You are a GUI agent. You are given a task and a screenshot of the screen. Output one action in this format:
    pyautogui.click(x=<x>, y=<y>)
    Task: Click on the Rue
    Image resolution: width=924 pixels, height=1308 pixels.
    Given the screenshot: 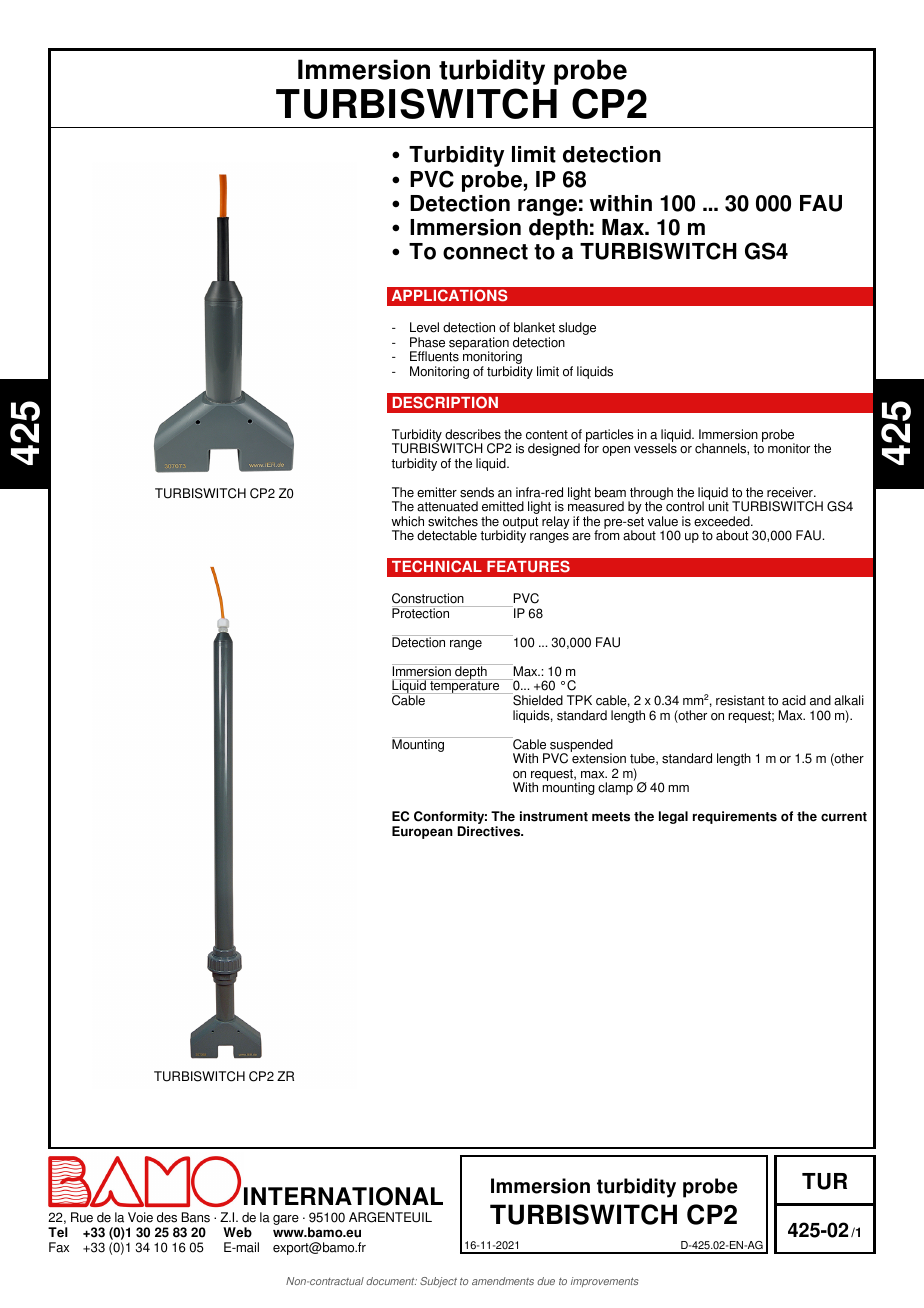 What is the action you would take?
    pyautogui.click(x=82, y=1217)
